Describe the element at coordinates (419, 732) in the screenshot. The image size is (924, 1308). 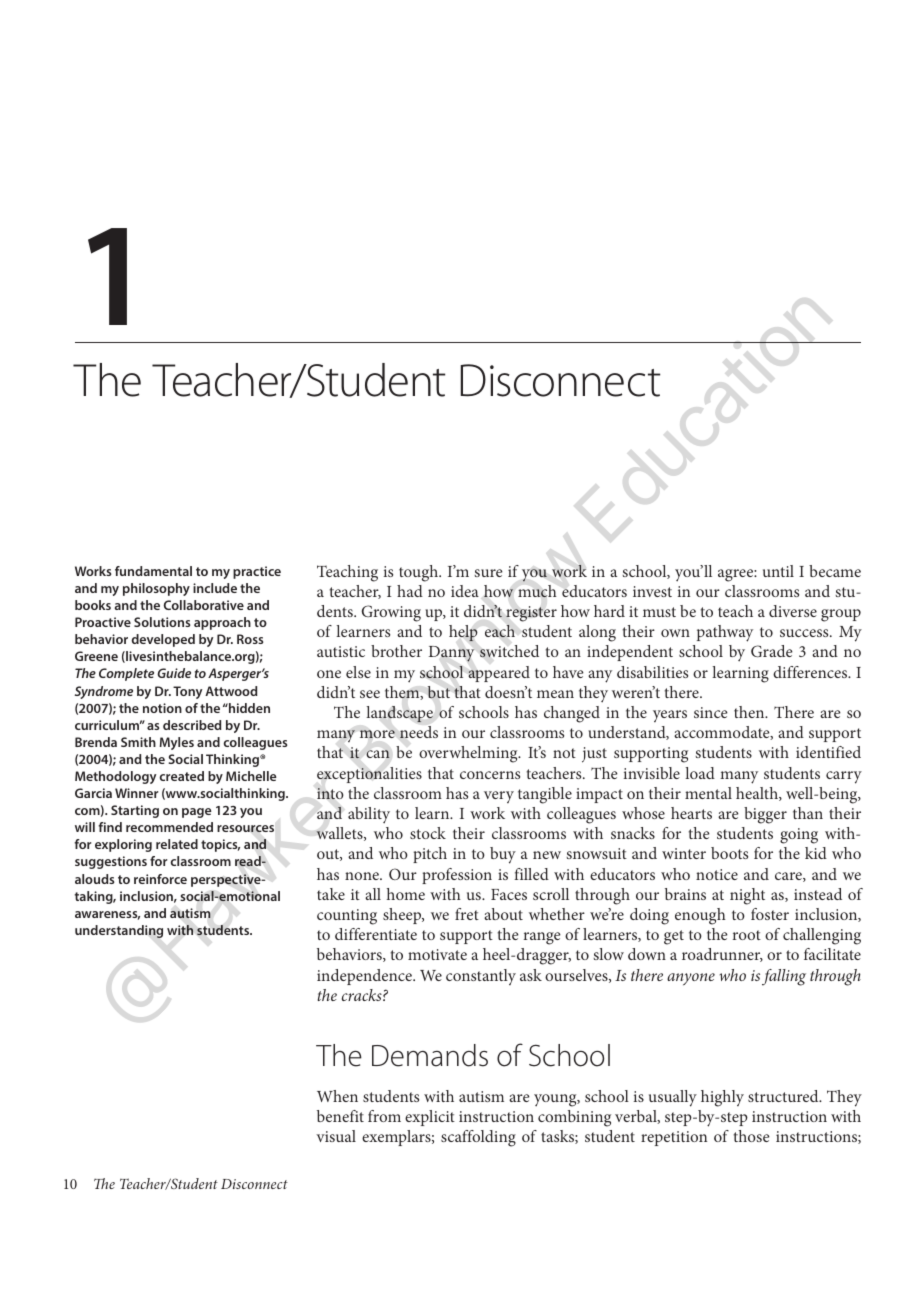
I see `needs` at that location.
